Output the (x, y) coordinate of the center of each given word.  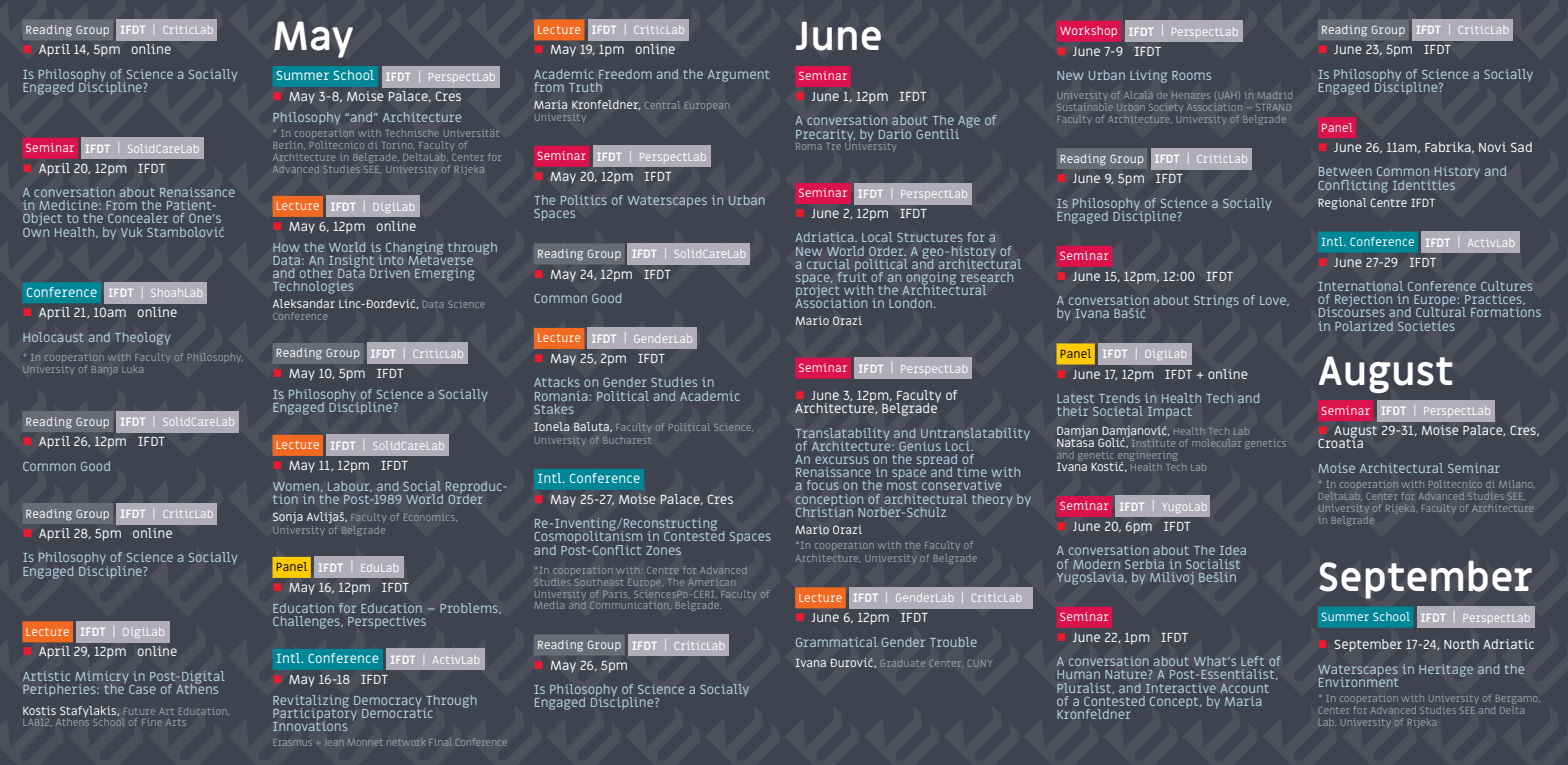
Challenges (307, 622)
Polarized (1364, 326)
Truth (585, 87)
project (817, 291)
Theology (143, 338)
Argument (739, 76)
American (711, 582)
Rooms (1191, 75)
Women (297, 487)
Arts (176, 722)
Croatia (1340, 442)
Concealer (138, 218)
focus (823, 485)
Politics (584, 200)
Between (1345, 171)
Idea (1233, 550)
